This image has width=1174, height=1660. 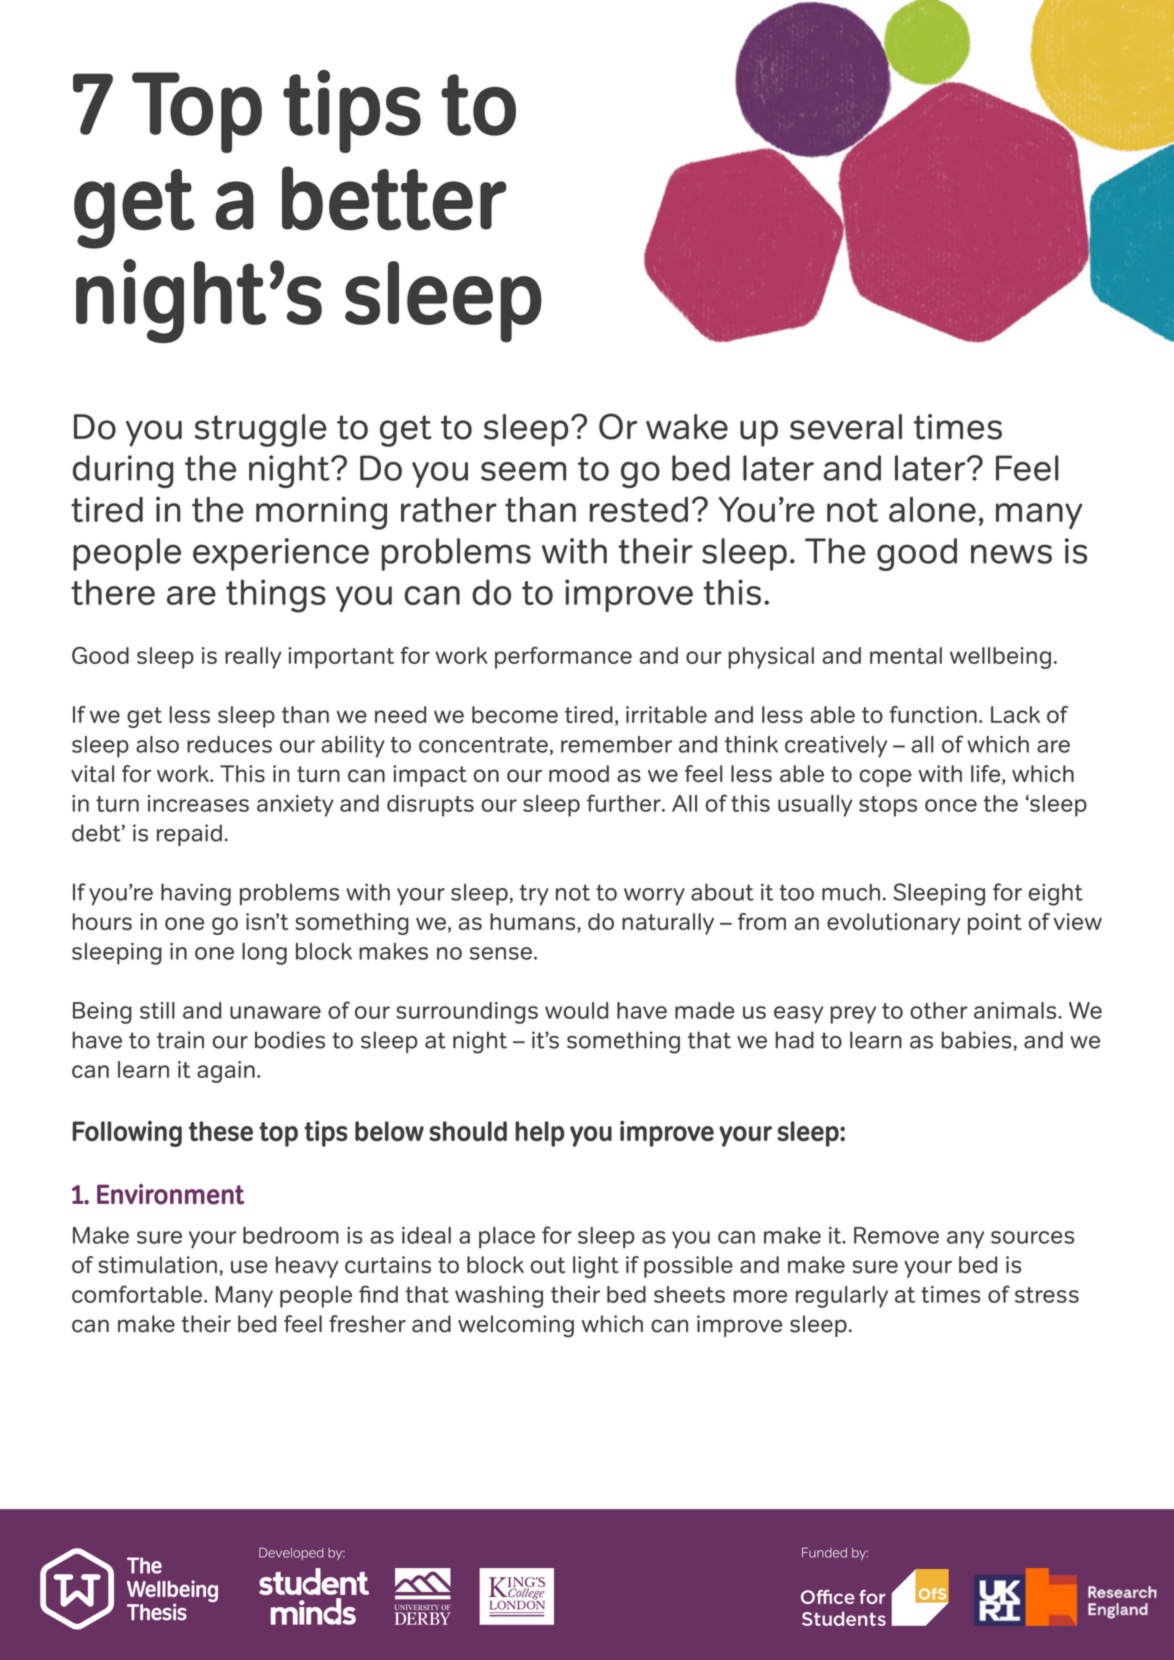 I want to click on babies, so click(x=977, y=1040).
